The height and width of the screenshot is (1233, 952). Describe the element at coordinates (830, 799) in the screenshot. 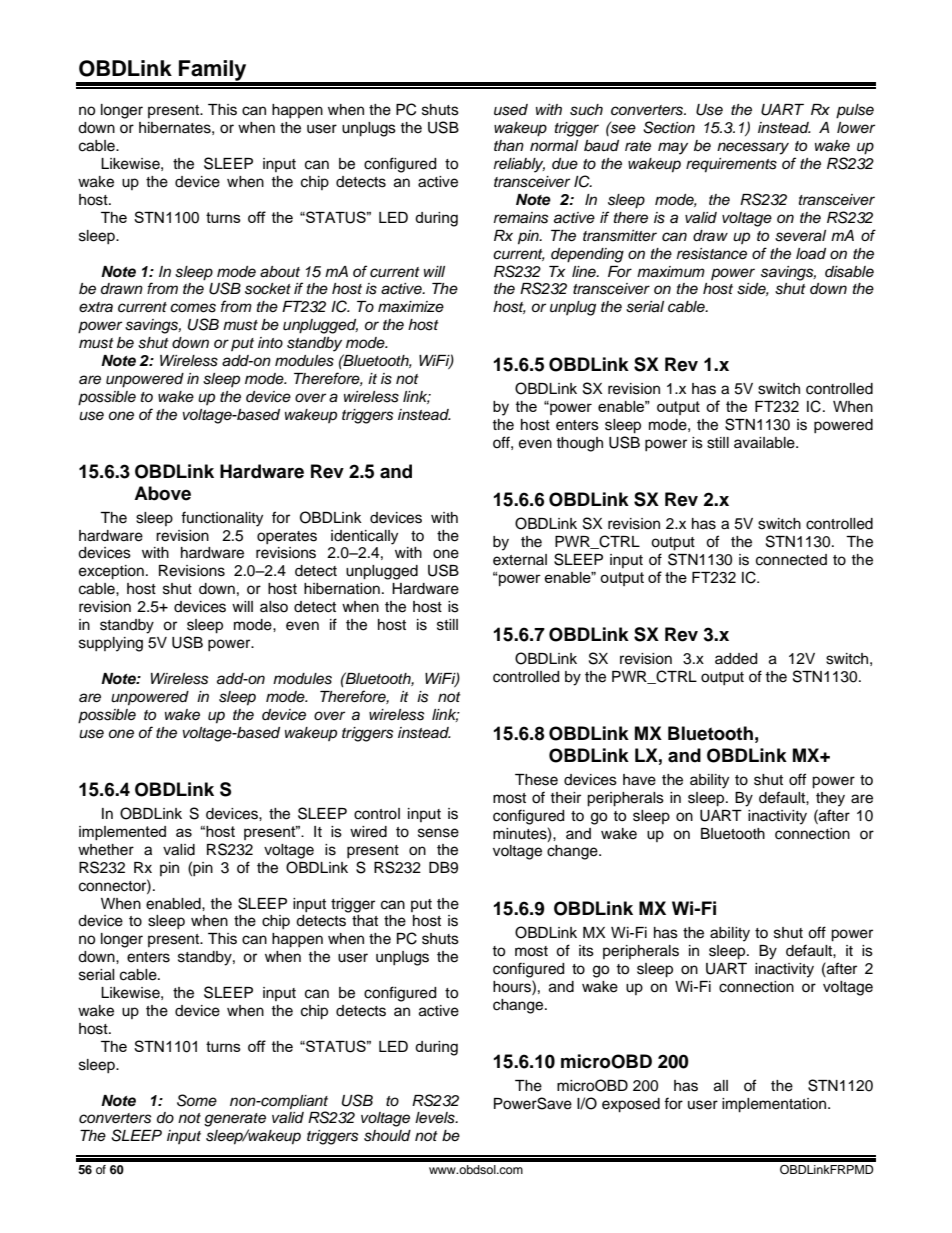

I see `they` at that location.
